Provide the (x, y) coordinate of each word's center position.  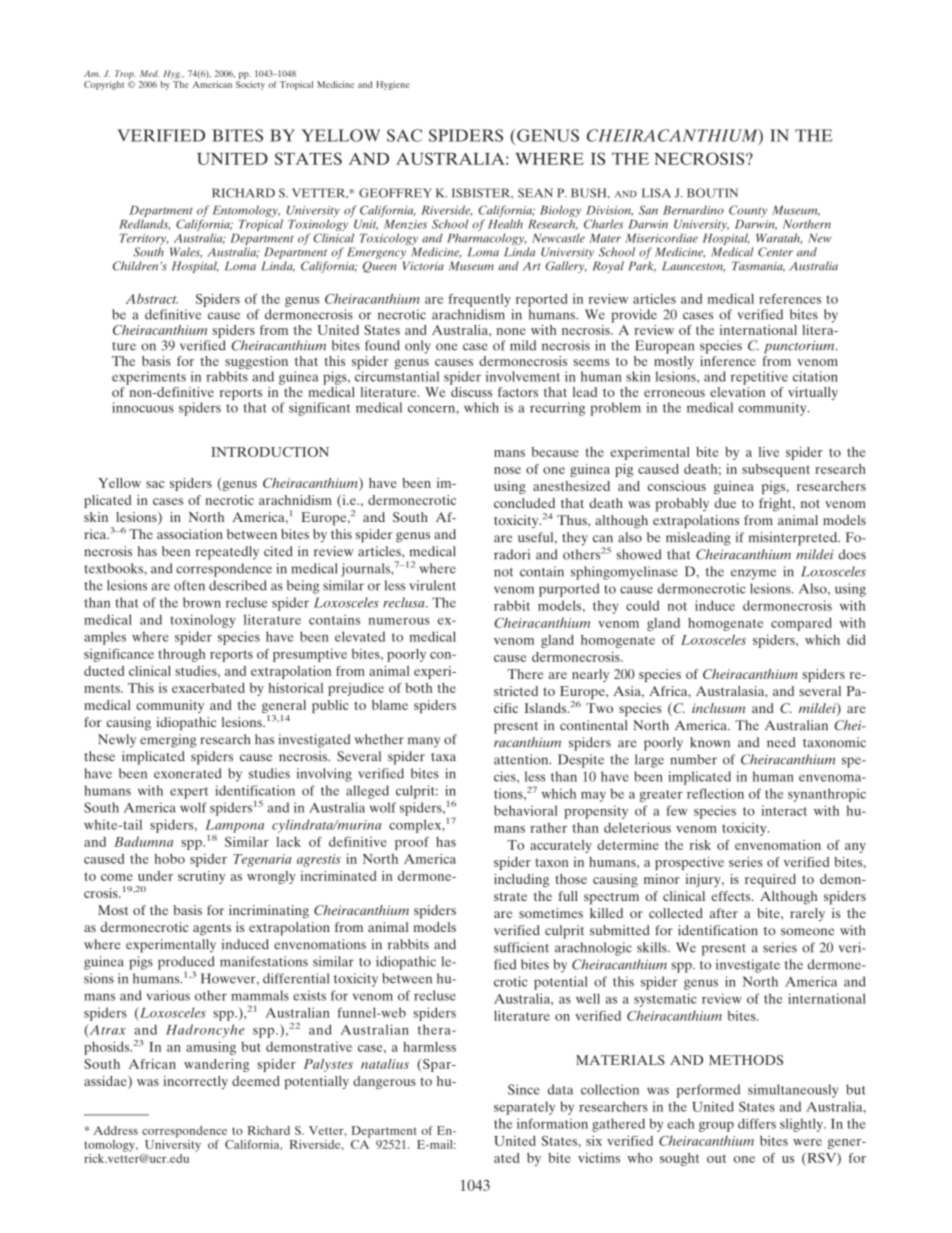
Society (250, 85)
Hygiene (393, 85)
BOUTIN (712, 193)
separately (524, 1108)
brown (202, 602)
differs (757, 1123)
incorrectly (195, 1082)
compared (801, 624)
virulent (432, 585)
